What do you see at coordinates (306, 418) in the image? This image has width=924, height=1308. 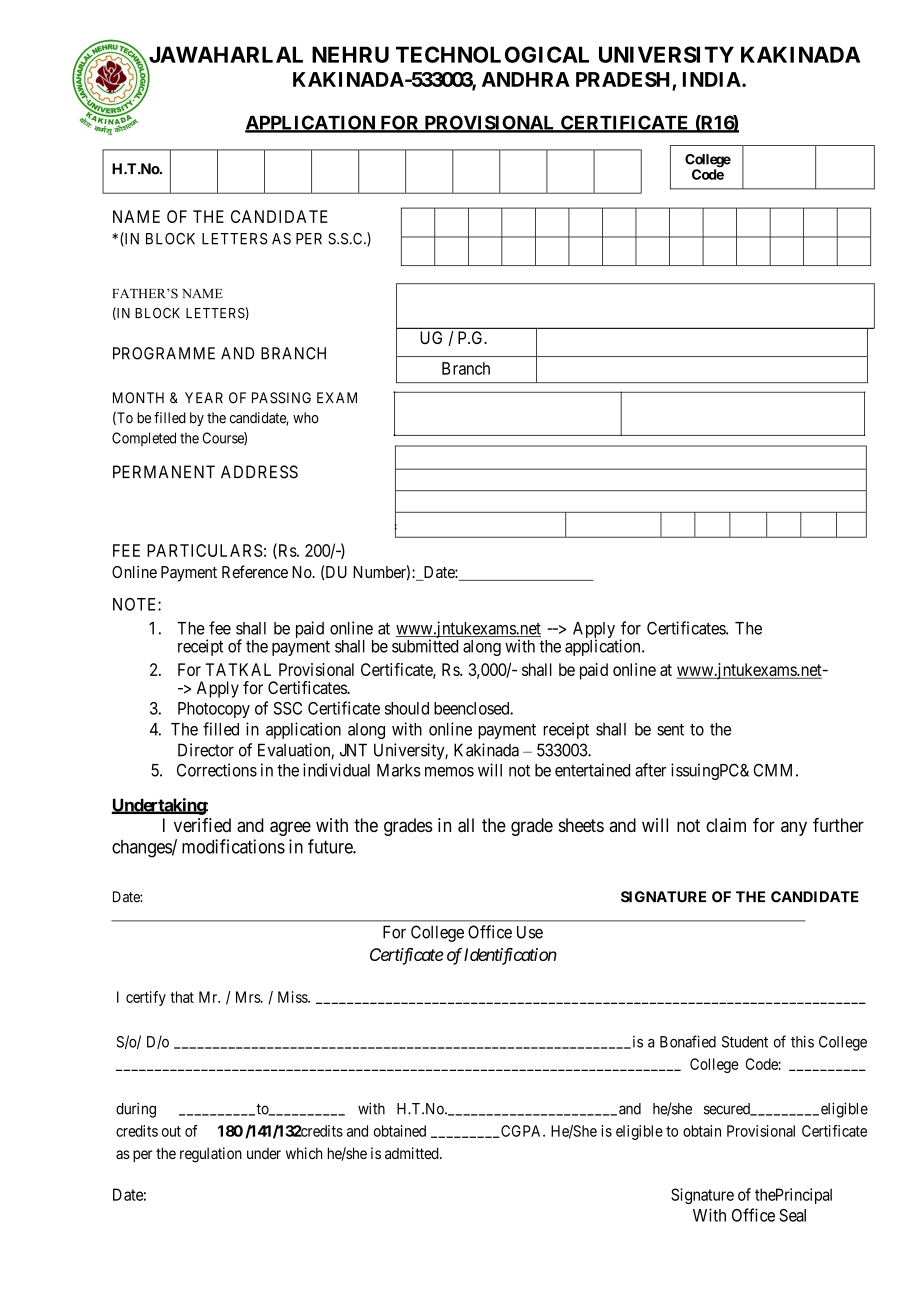 I see `who` at bounding box center [306, 418].
